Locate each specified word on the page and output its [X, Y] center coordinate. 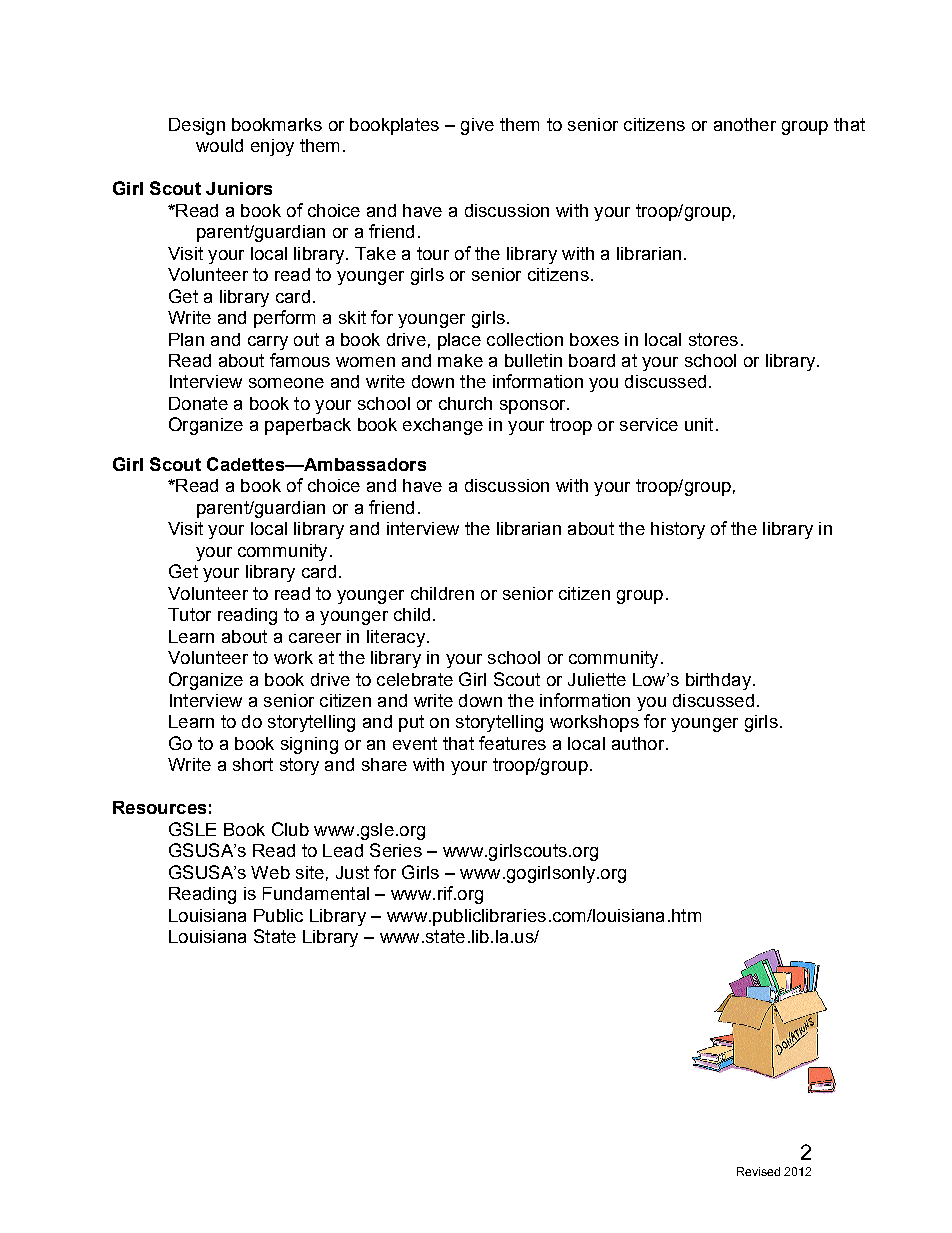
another [745, 124]
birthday [718, 681]
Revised [758, 1171]
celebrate [415, 679]
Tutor [189, 614]
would [219, 145]
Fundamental [316, 893]
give [477, 126]
